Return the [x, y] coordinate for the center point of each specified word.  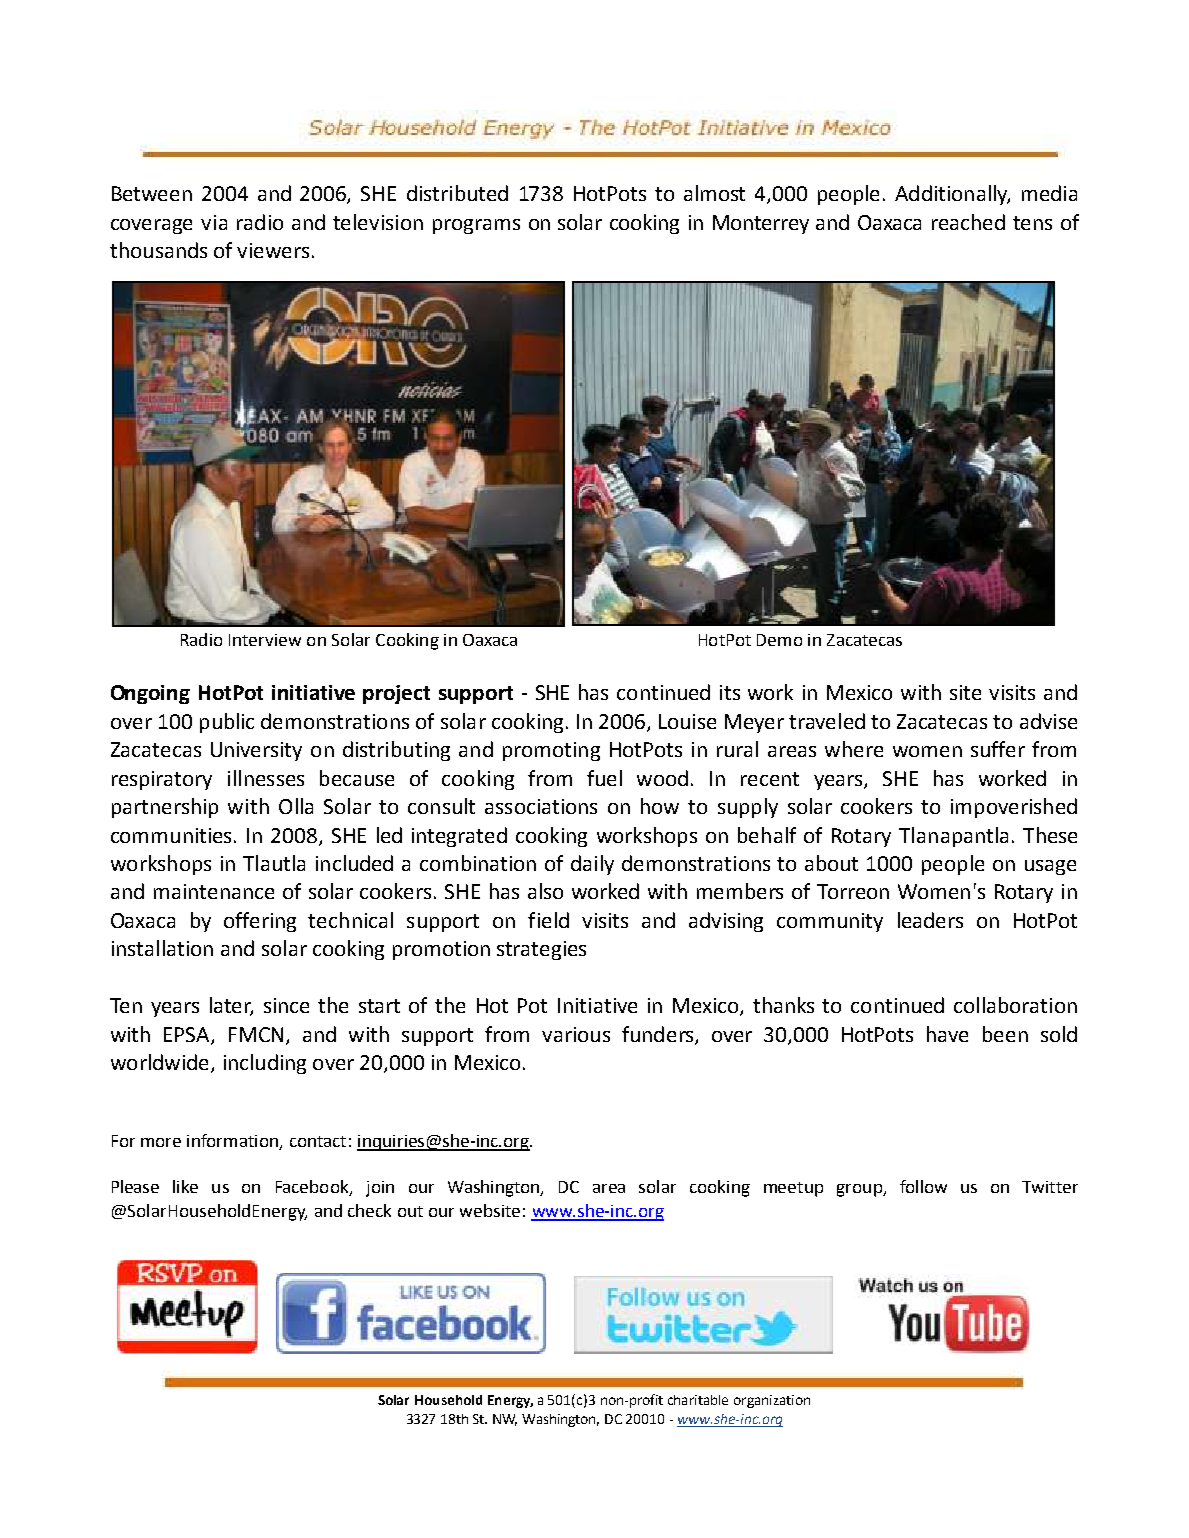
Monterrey [761, 224]
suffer [998, 749]
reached [968, 222]
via [214, 222]
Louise [687, 721]
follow [923, 1186]
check [369, 1210]
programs [476, 226]
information [233, 1142]
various [576, 1034]
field [548, 920]
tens [1032, 223]
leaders [930, 920]
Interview [265, 640]
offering [260, 922]
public [227, 723]
